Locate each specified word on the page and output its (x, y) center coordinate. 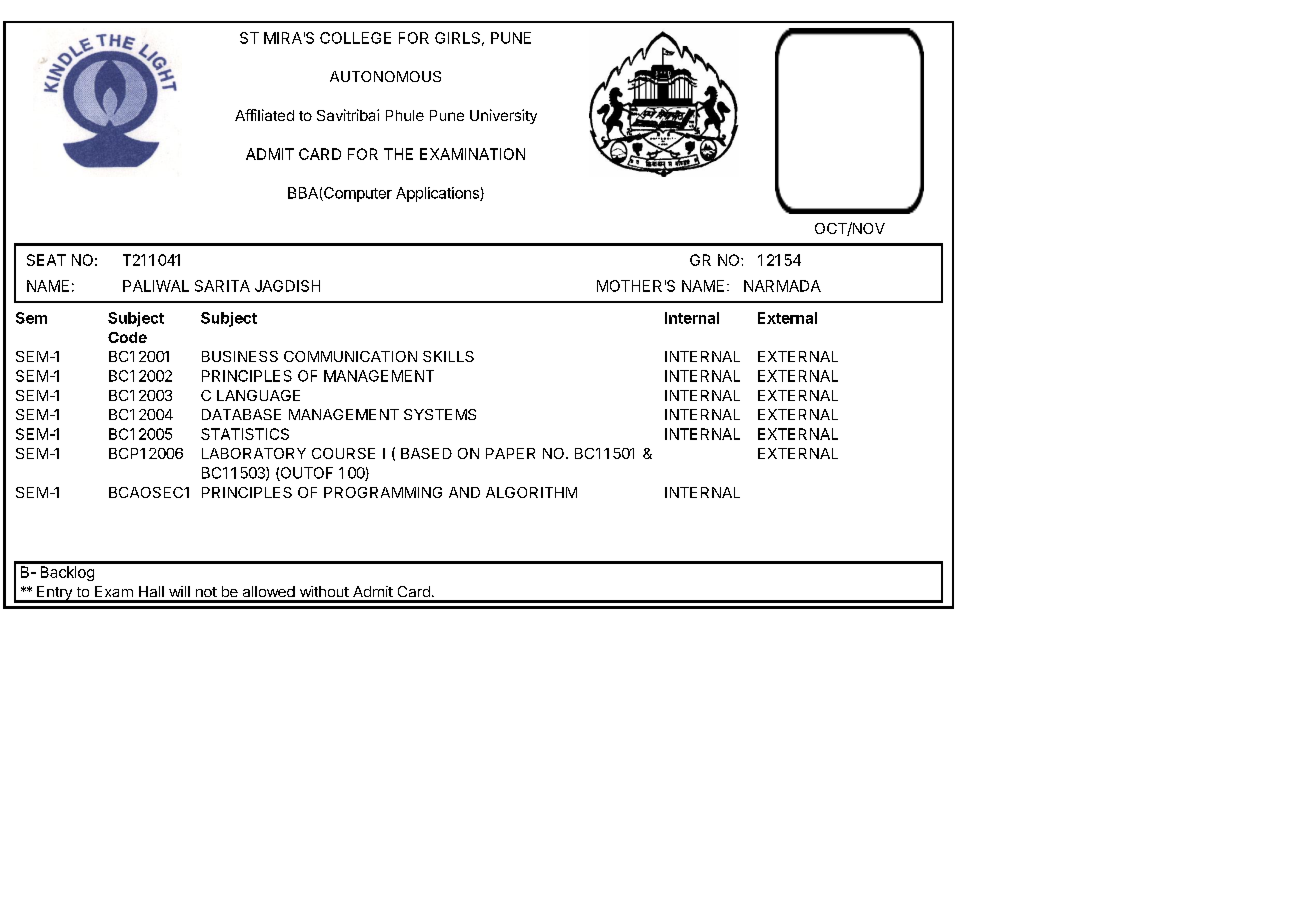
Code (127, 337)
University (503, 116)
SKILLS (448, 356)
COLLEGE (355, 38)
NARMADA (782, 286)
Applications (438, 194)
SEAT (46, 260)
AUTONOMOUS (385, 76)
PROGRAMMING (383, 492)
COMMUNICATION (350, 356)
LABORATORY (254, 453)
